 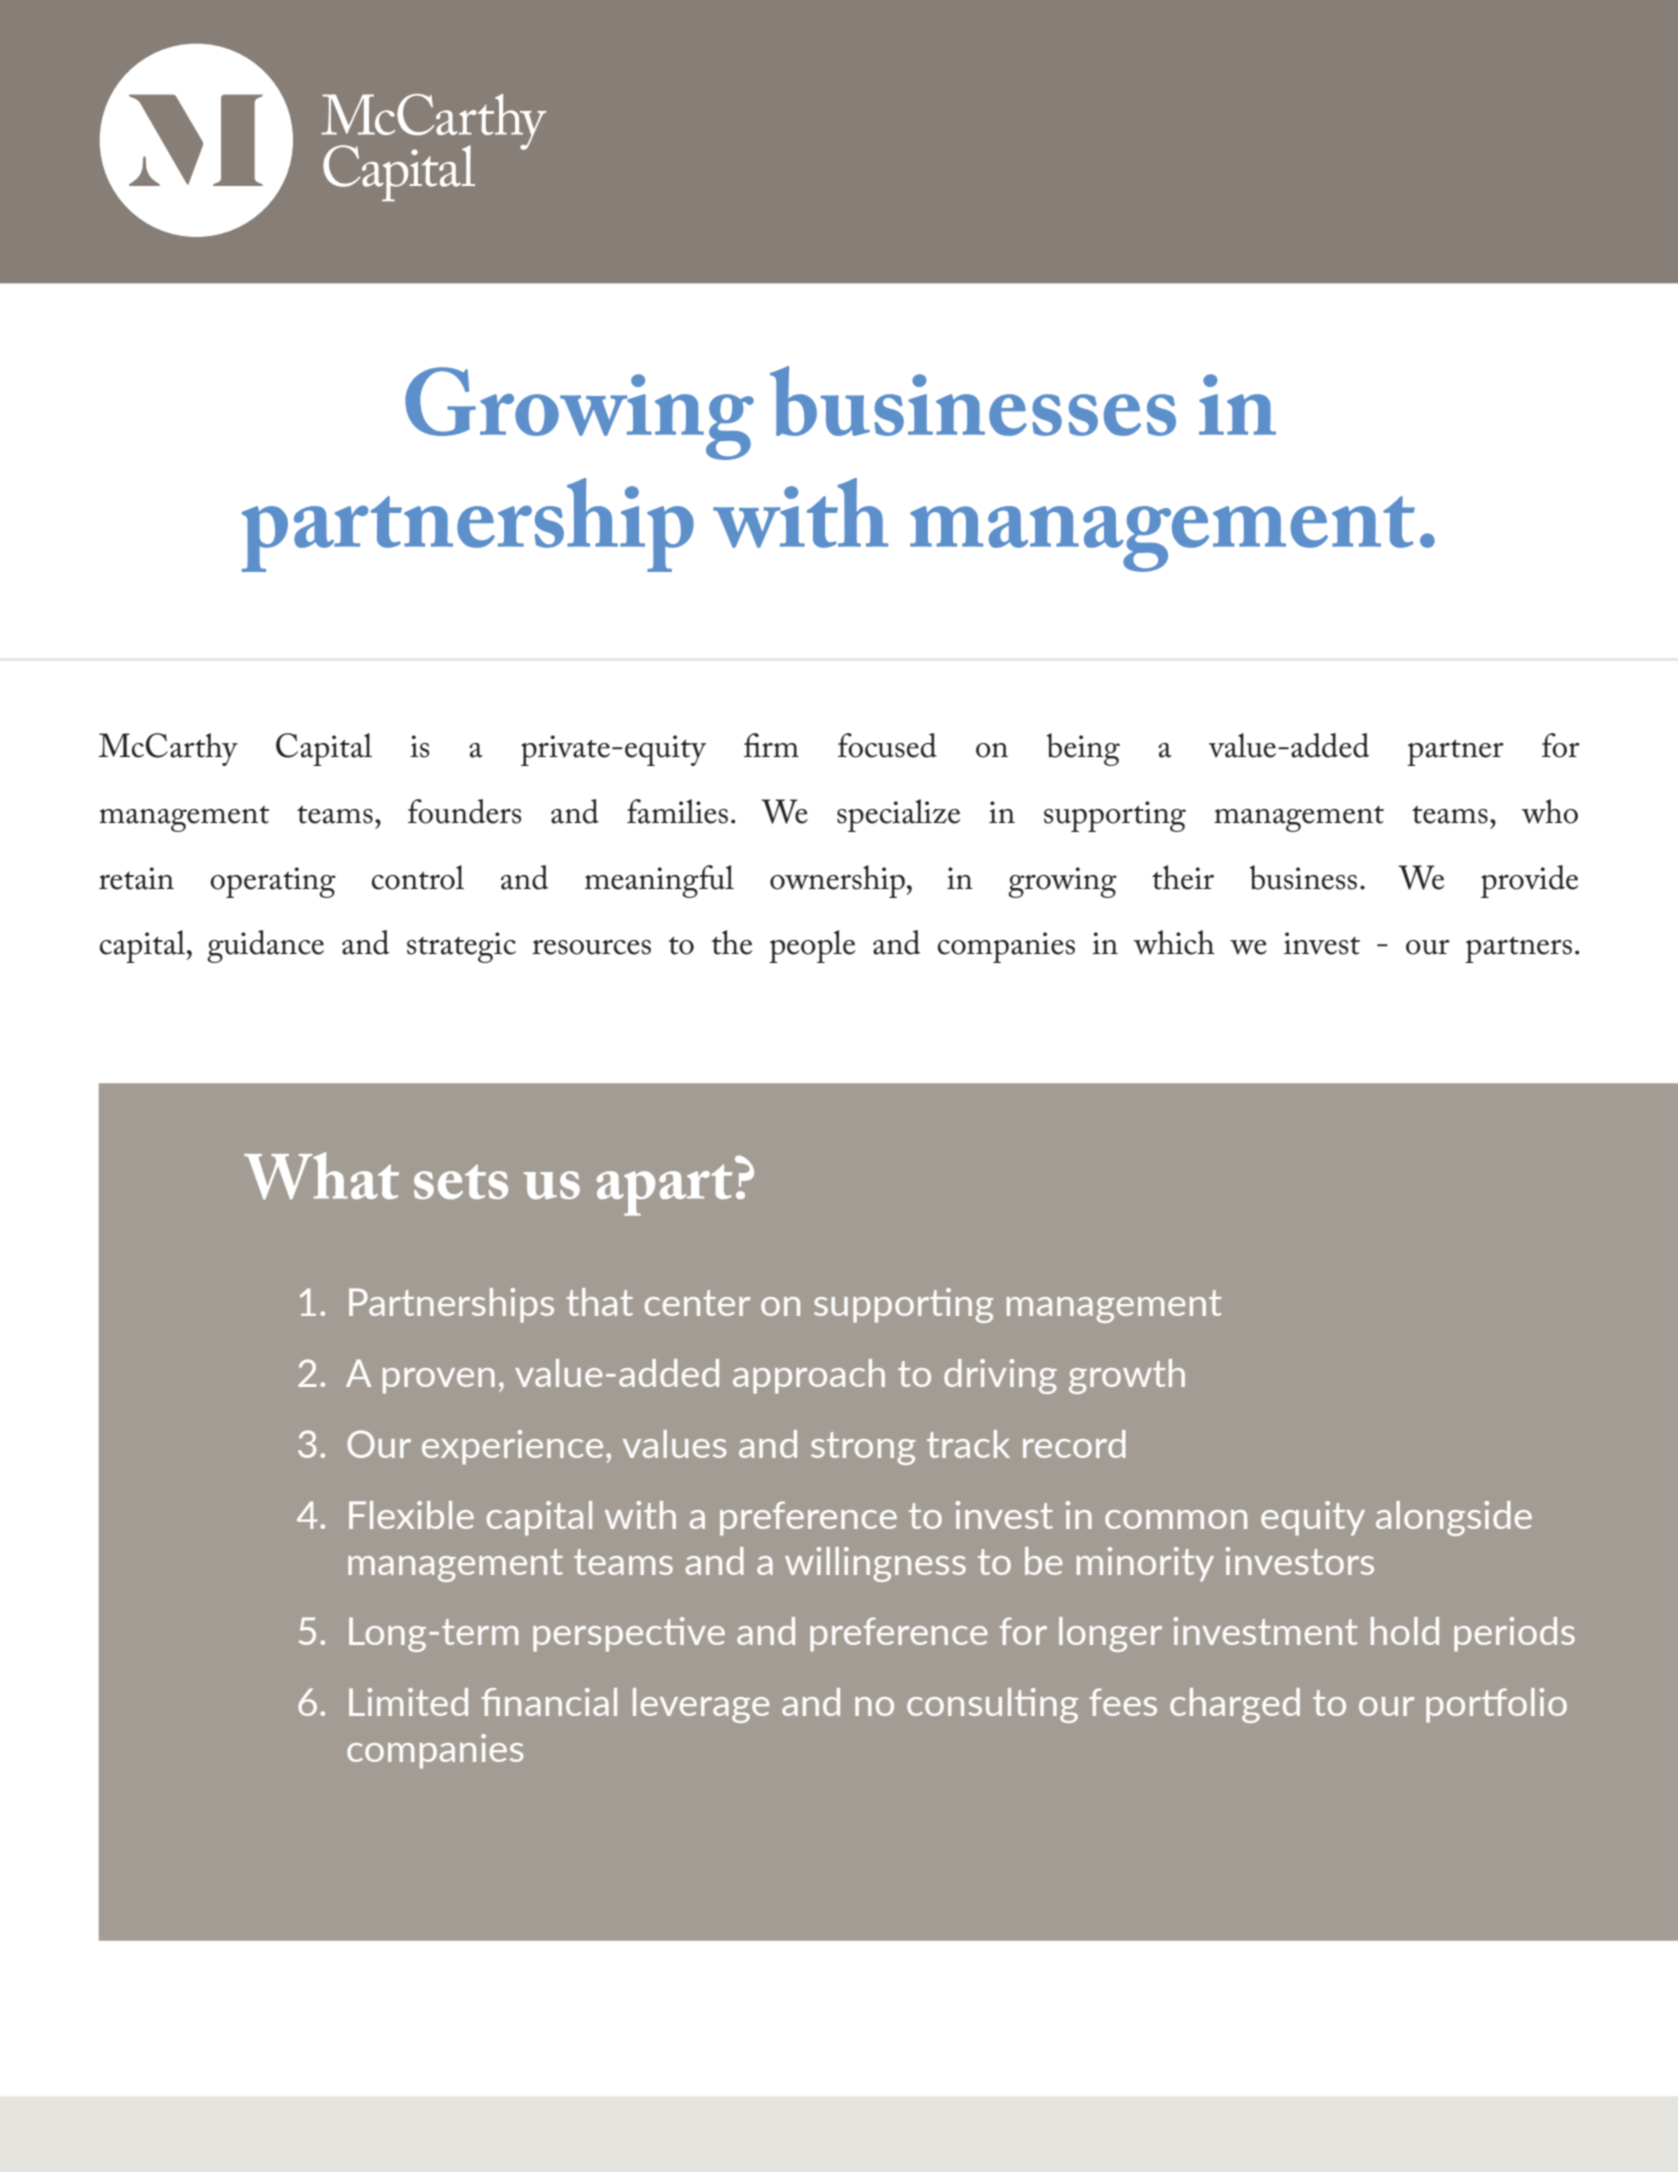 I want to click on Limited, so click(x=408, y=1702).
